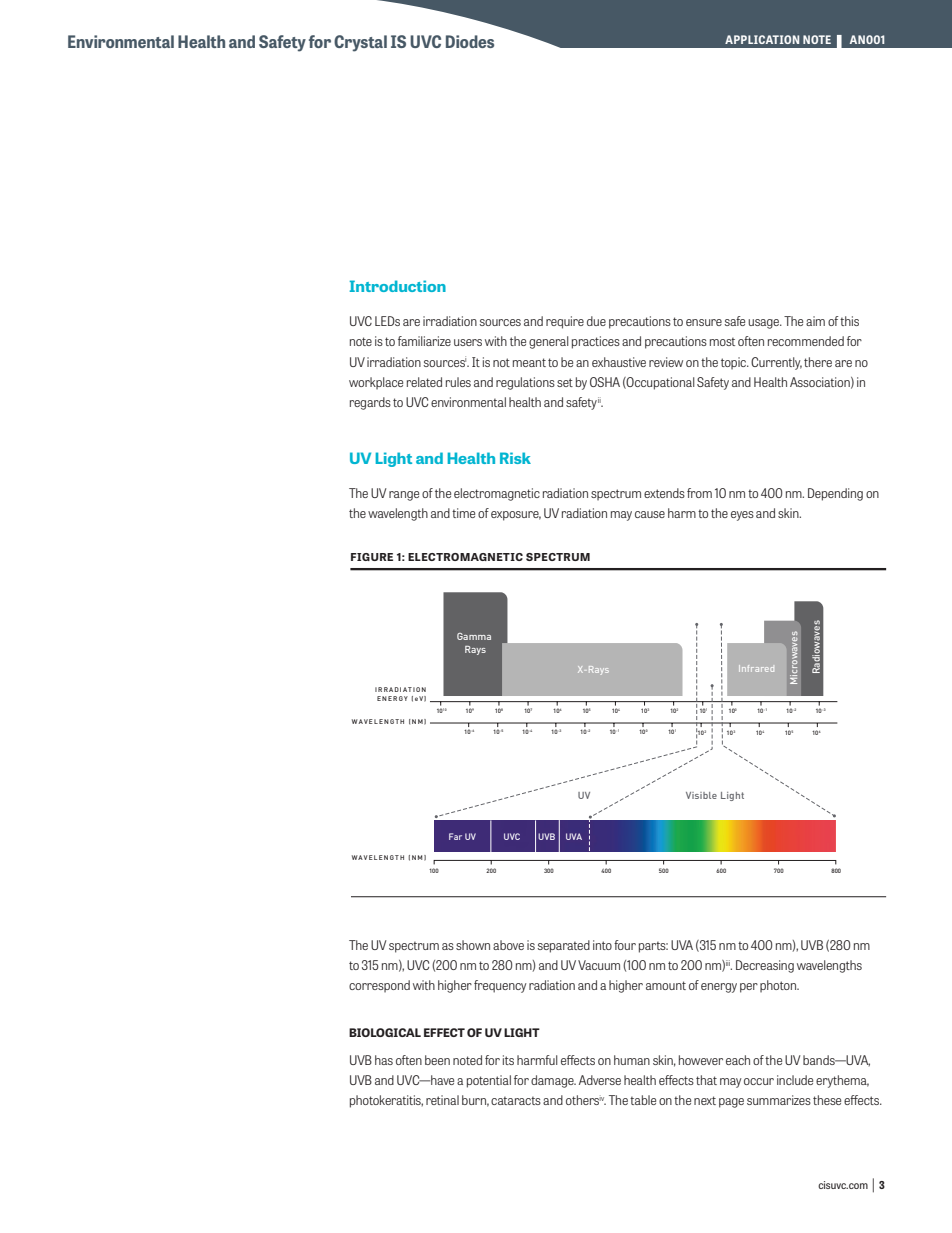  Describe the element at coordinates (650, 514) in the page. I see `cause` at that location.
